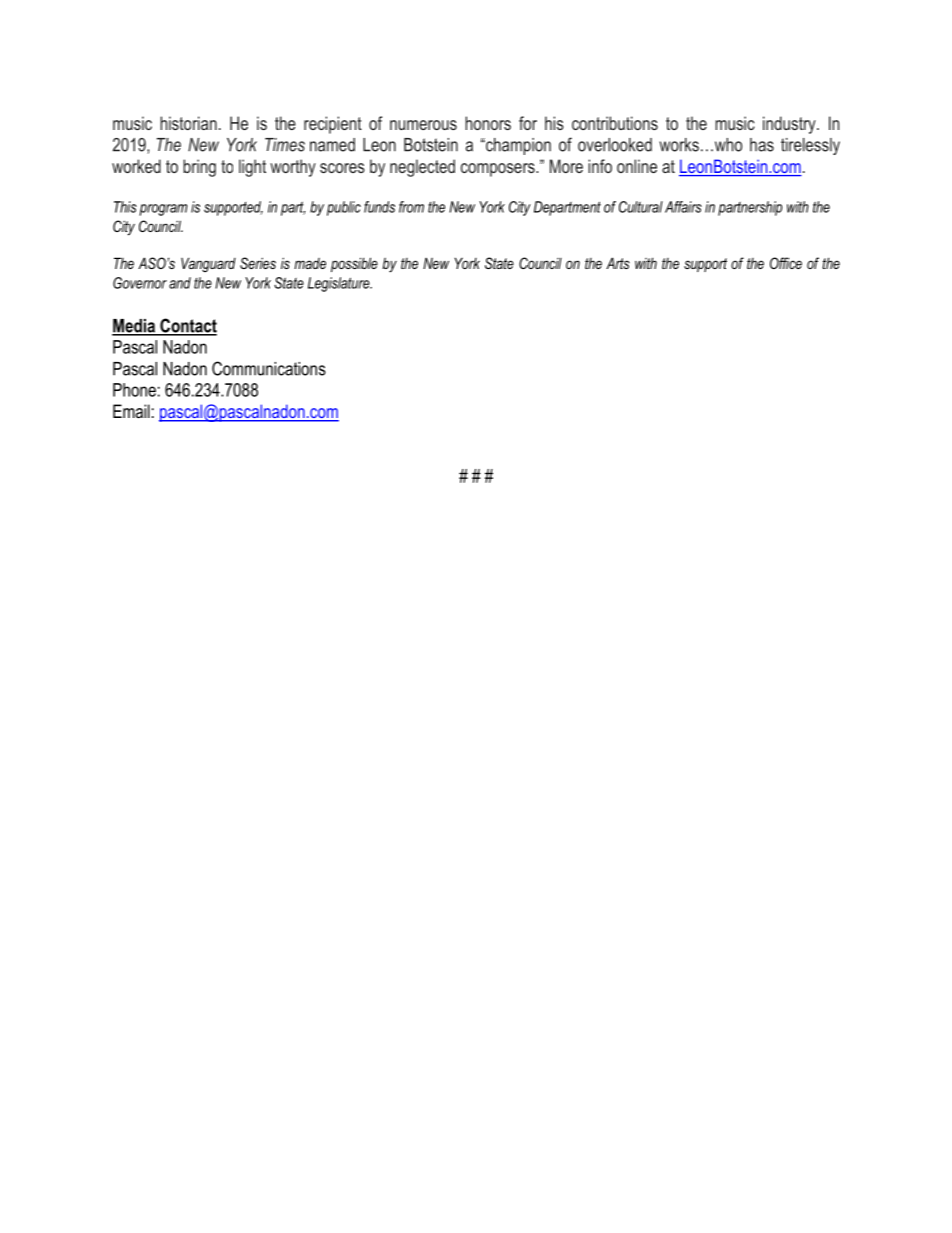 This document has height=1233, width=952. Describe the element at coordinates (131, 411) in the document. I see `Email` at that location.
